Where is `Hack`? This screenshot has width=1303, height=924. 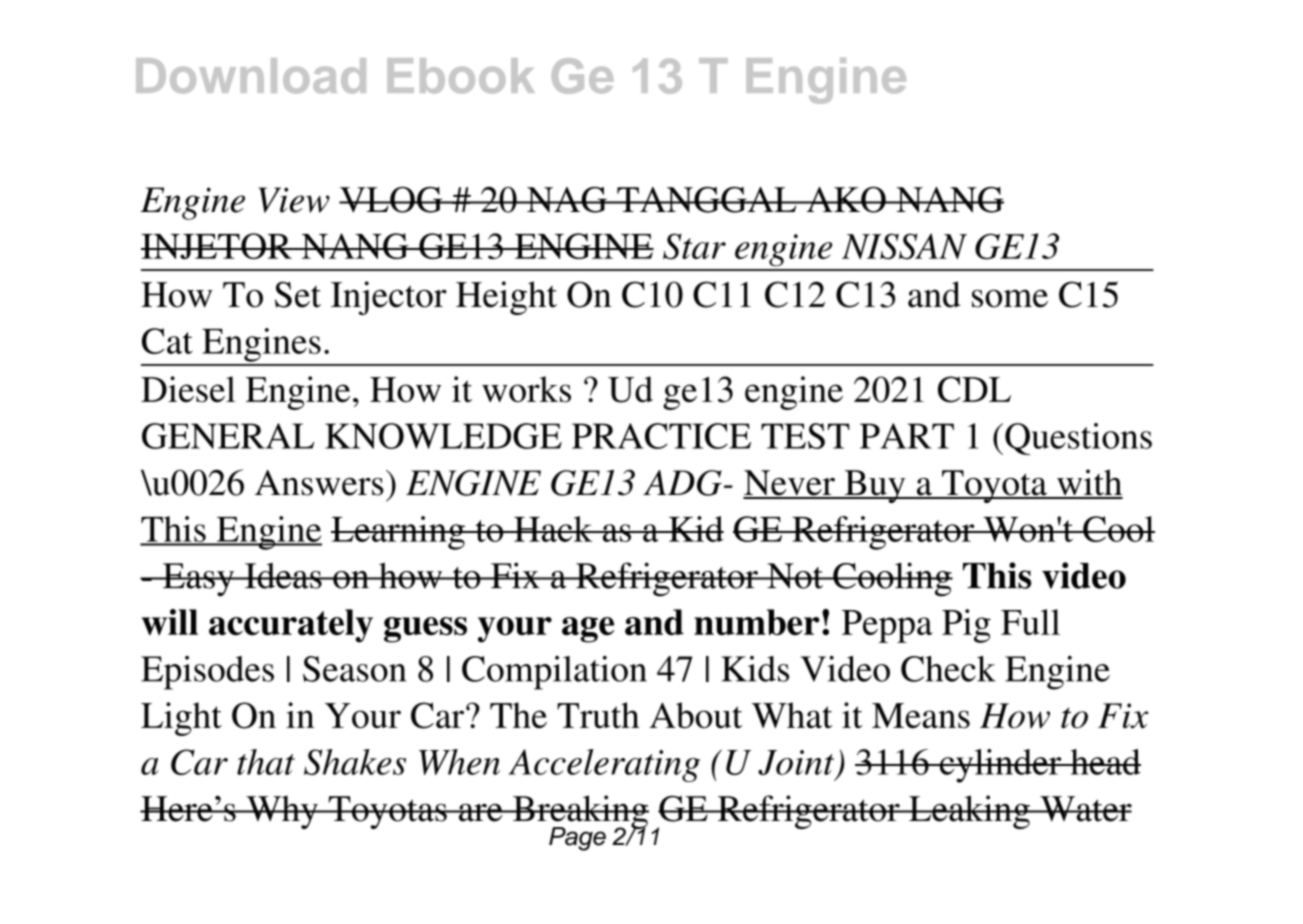
Hack is located at coordinates (553, 529).
